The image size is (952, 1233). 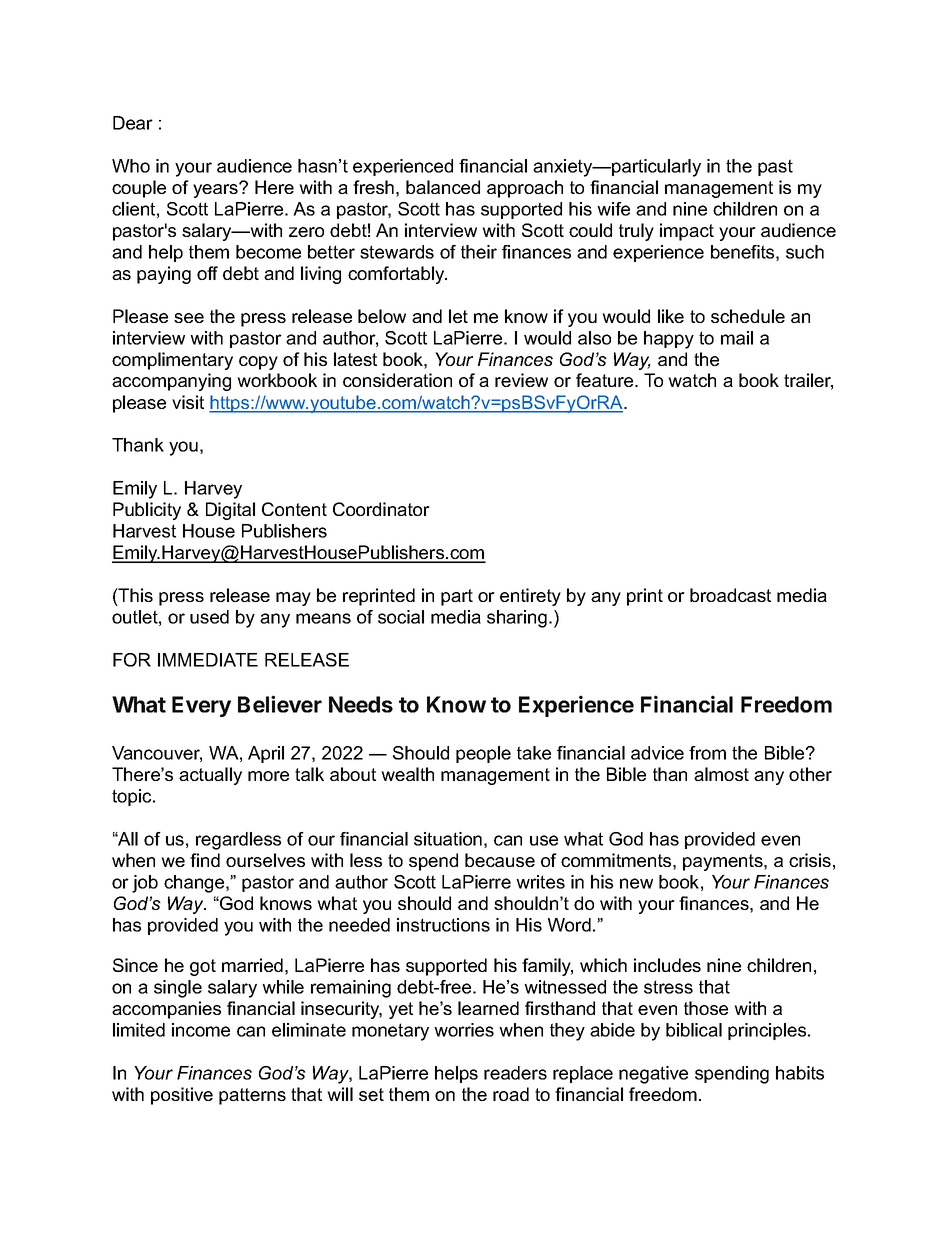 What do you see at coordinates (443, 187) in the screenshot?
I see `balanced` at bounding box center [443, 187].
